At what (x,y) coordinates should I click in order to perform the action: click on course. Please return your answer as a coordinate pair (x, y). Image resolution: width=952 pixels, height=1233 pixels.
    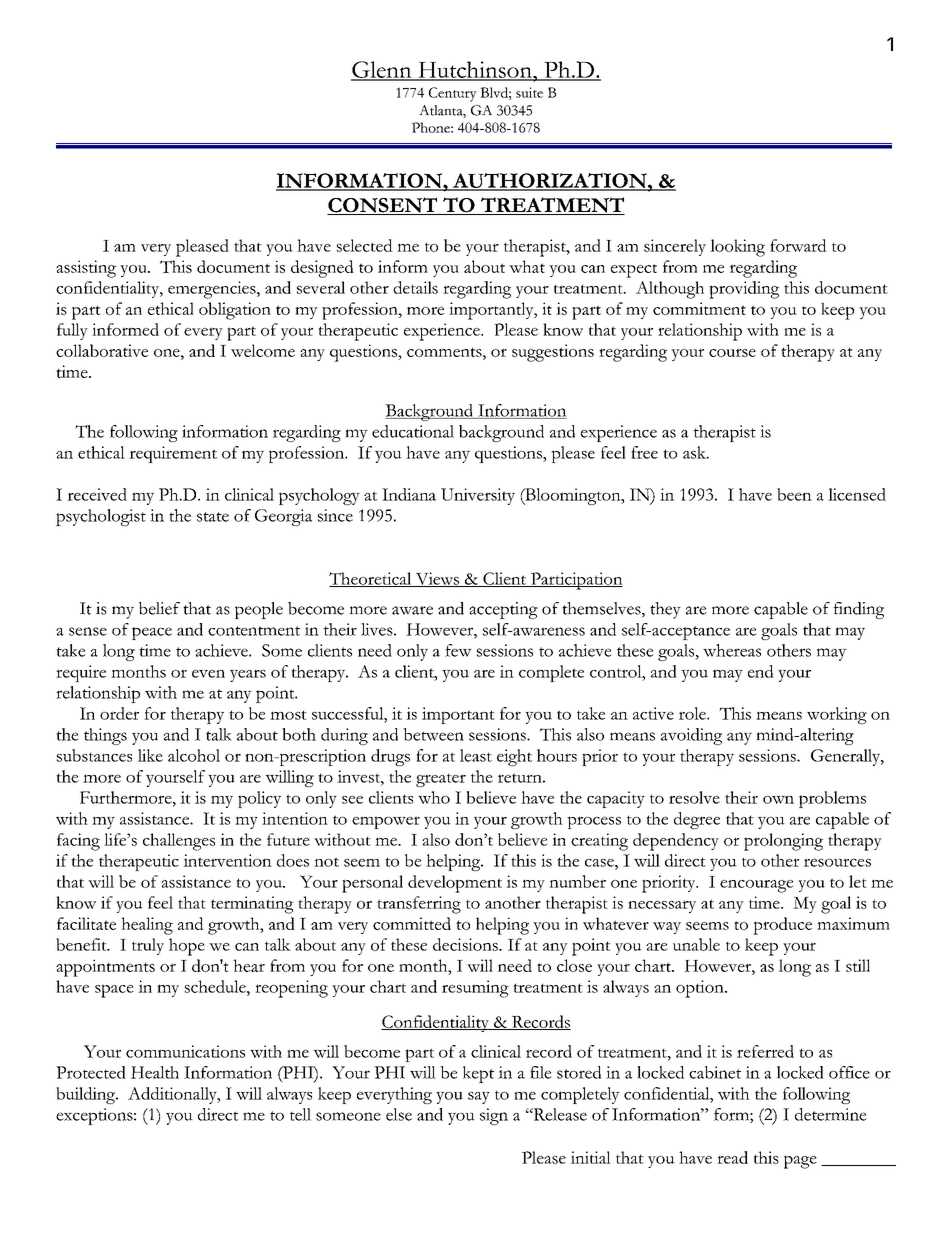
    Looking at the image, I should click on (732, 352).
